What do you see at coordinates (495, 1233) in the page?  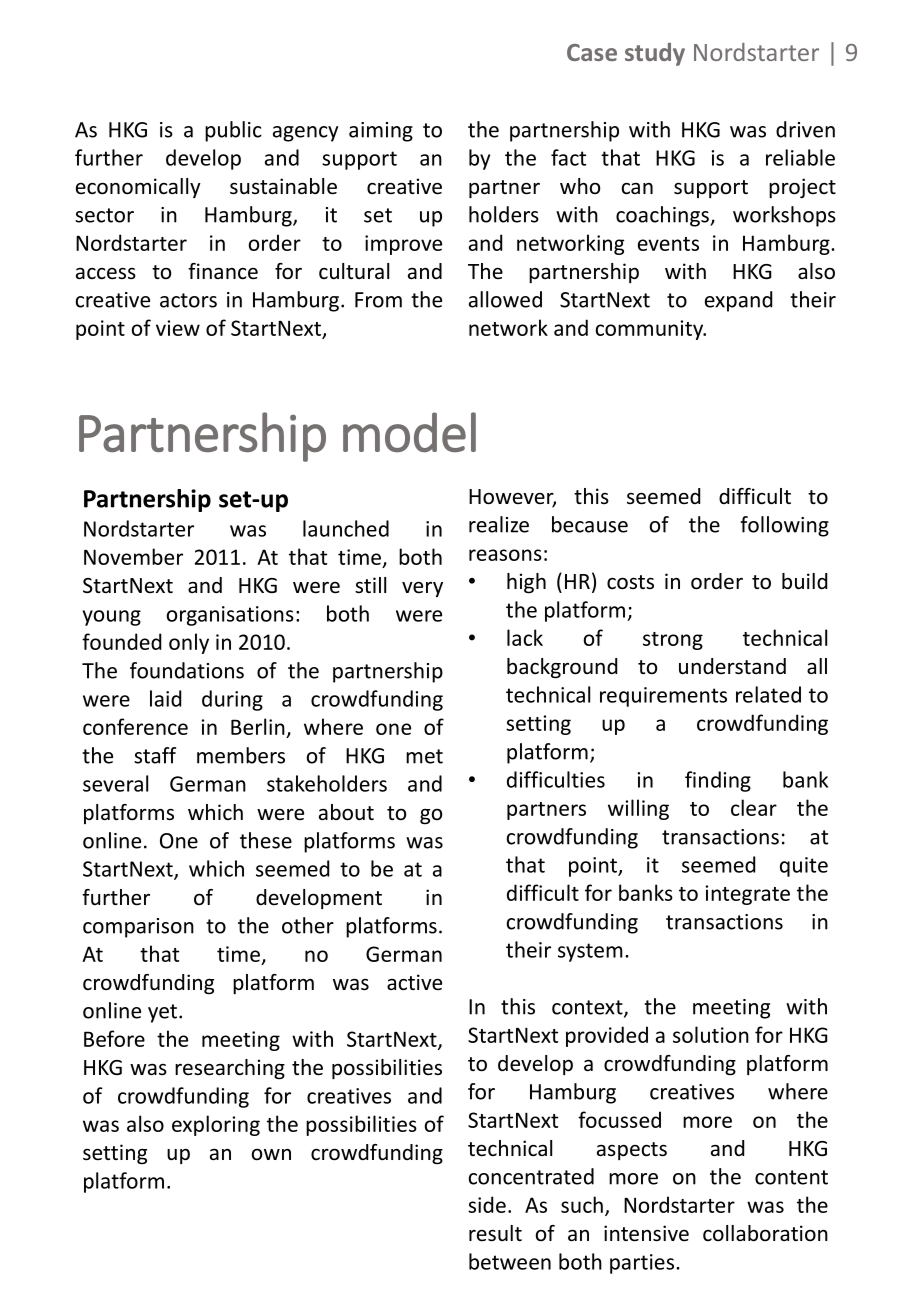 I see `result` at bounding box center [495, 1233].
